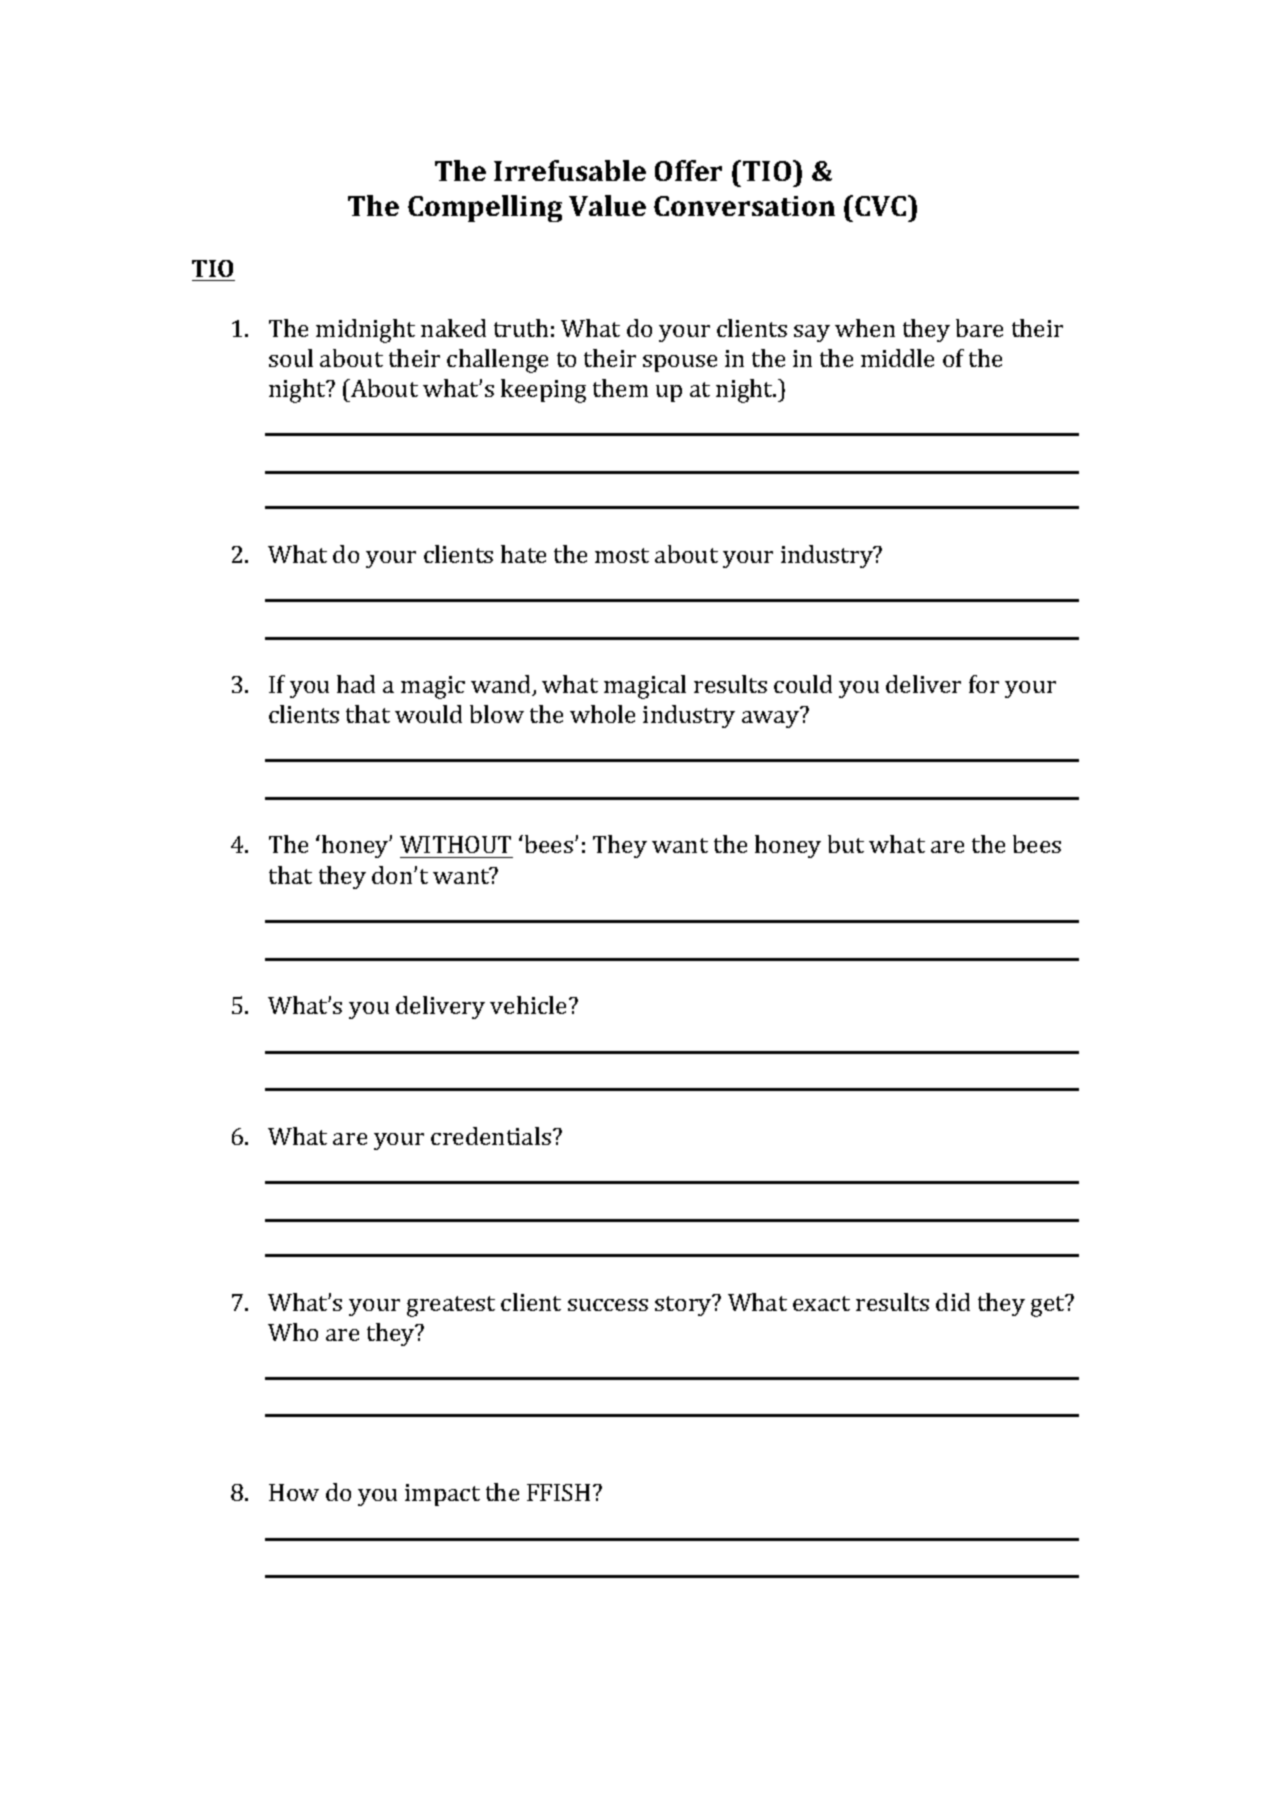 The width and height of the screenshot is (1268, 1794). What do you see at coordinates (953, 1302) in the screenshot?
I see `did` at bounding box center [953, 1302].
